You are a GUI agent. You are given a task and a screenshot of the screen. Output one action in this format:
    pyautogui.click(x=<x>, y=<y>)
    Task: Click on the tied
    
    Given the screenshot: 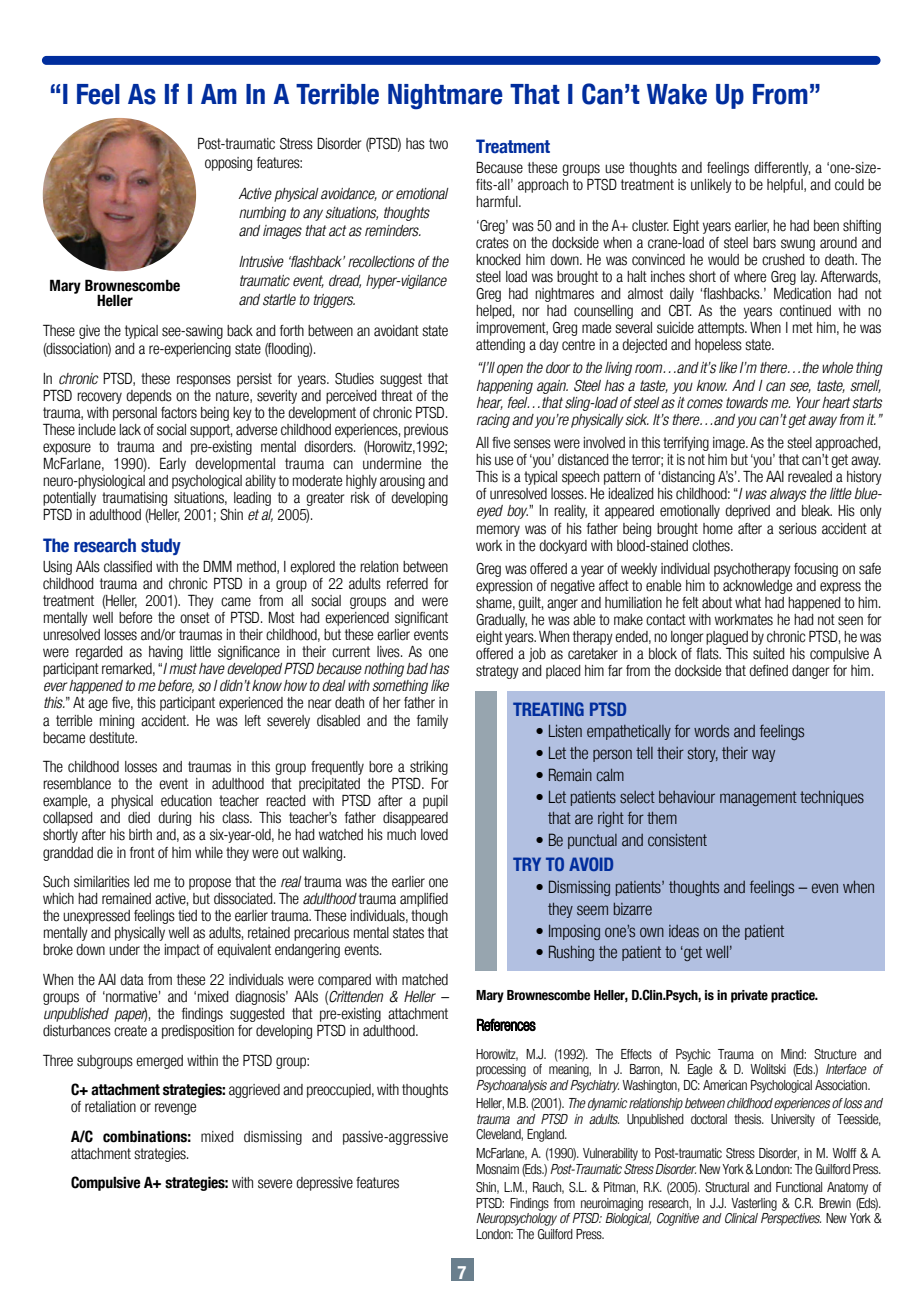 What is the action you would take?
    pyautogui.click(x=187, y=916)
